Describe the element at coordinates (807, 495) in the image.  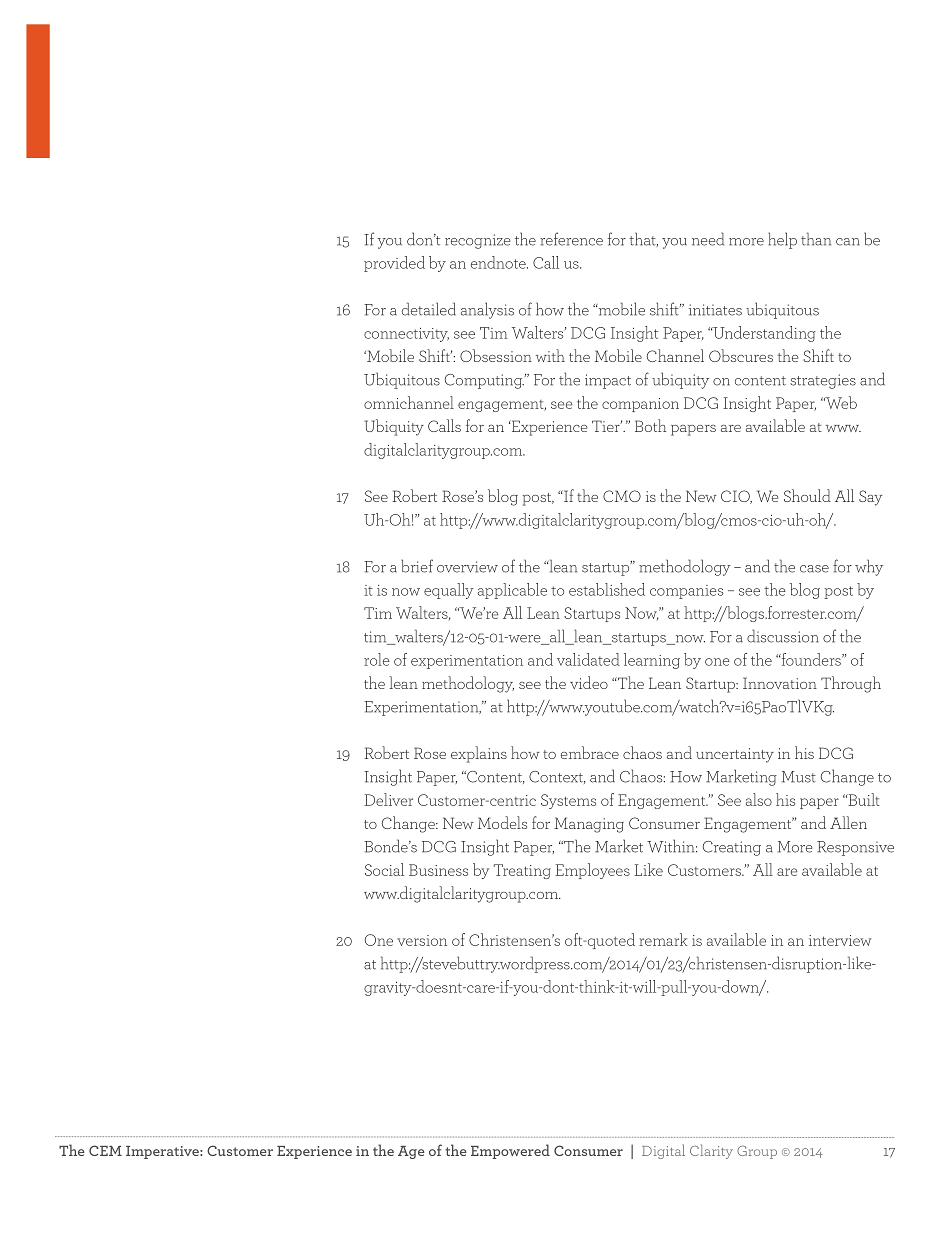
I see `Should` at that location.
